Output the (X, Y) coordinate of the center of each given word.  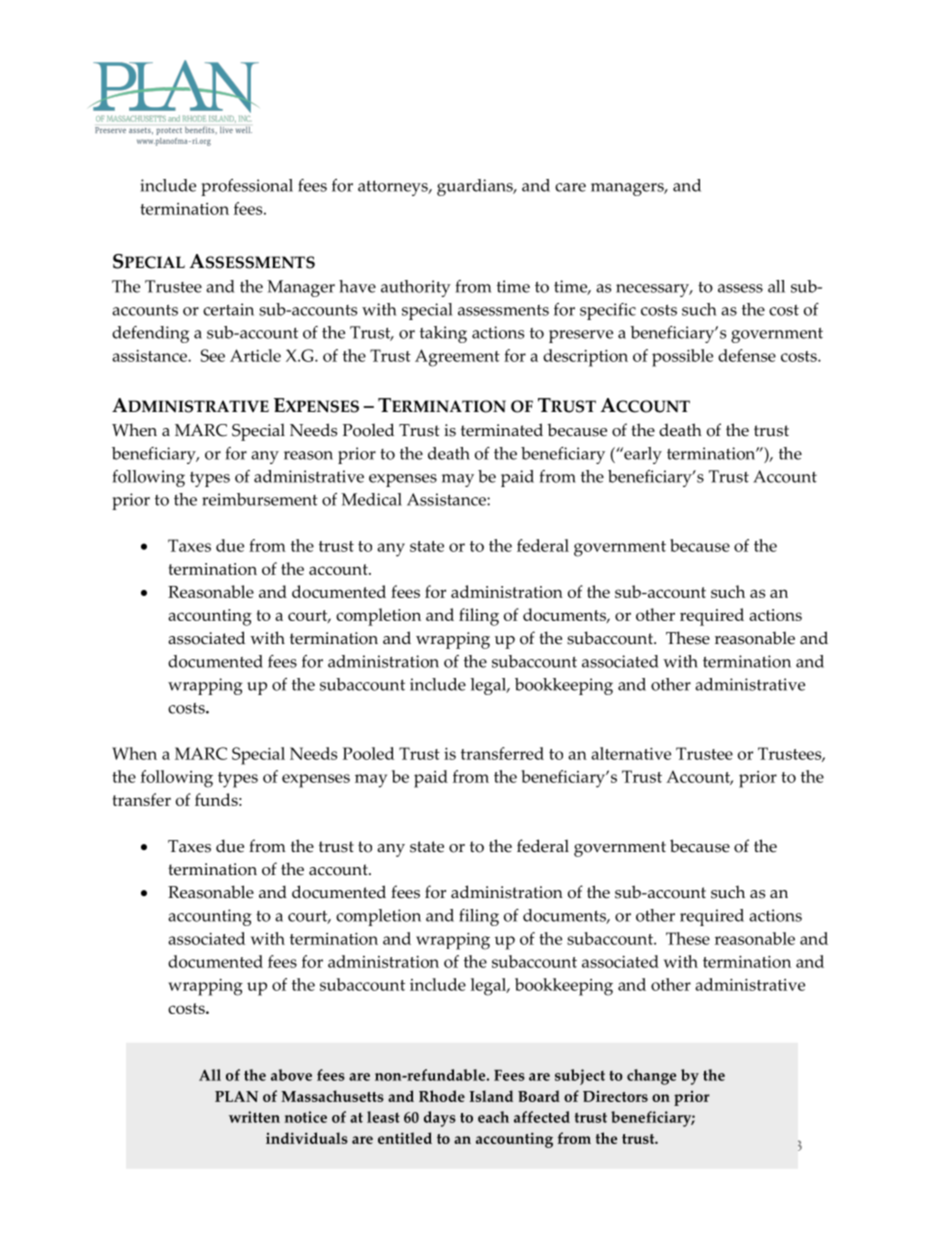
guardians (476, 187)
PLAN (236, 1096)
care (570, 187)
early (642, 455)
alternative (631, 753)
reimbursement (260, 499)
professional (247, 187)
